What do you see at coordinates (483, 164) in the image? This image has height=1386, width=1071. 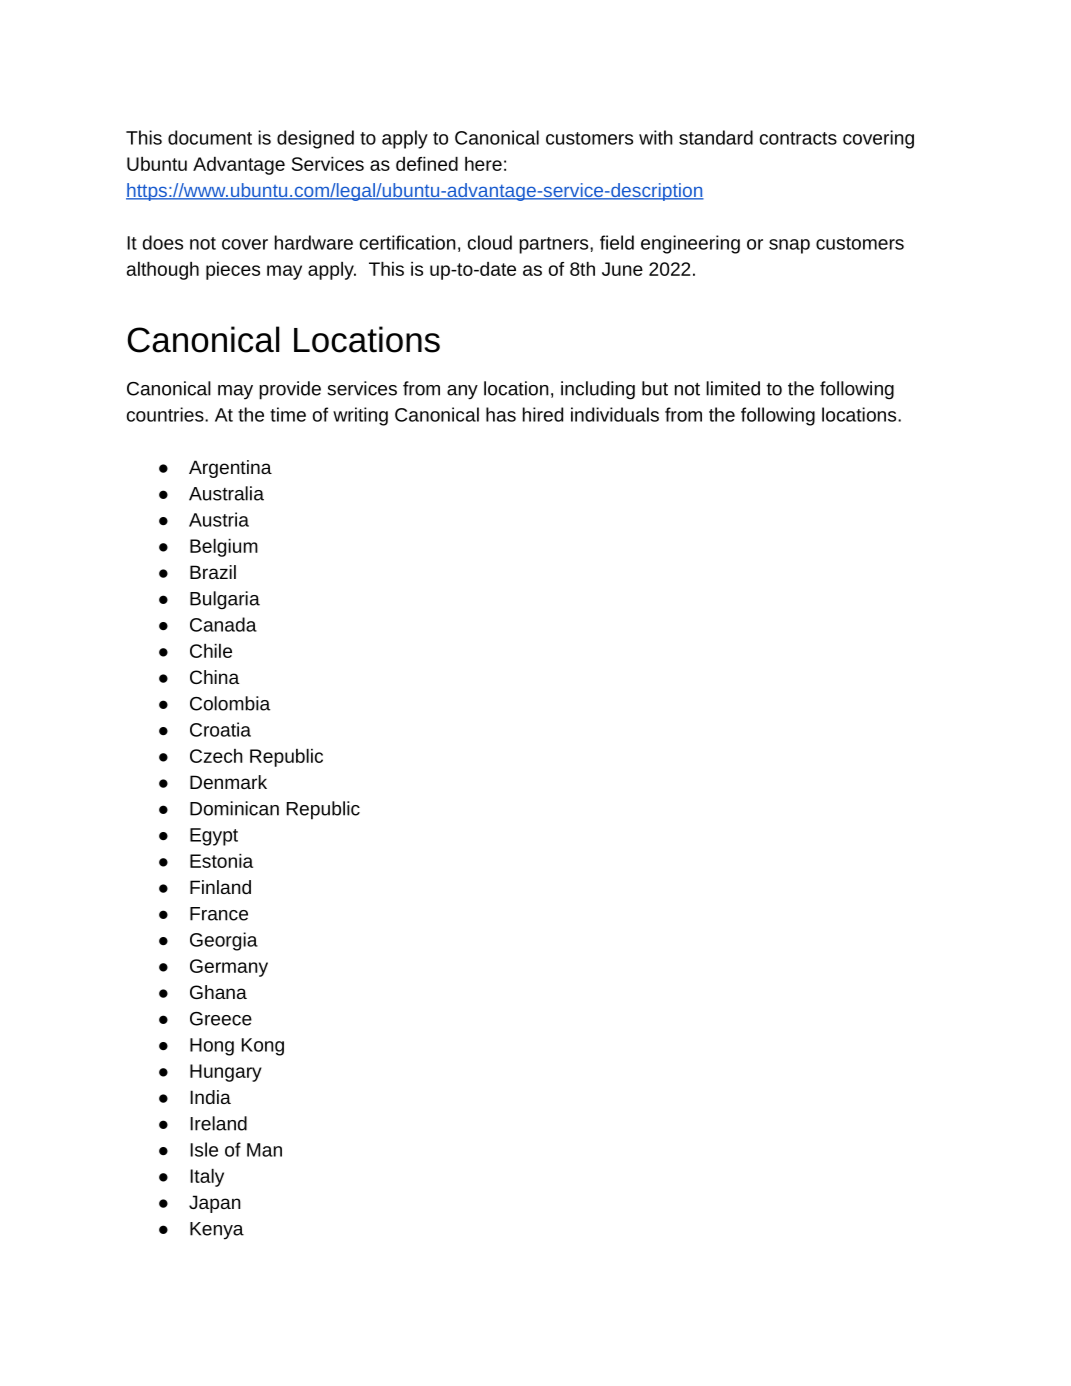 I see `here` at bounding box center [483, 164].
